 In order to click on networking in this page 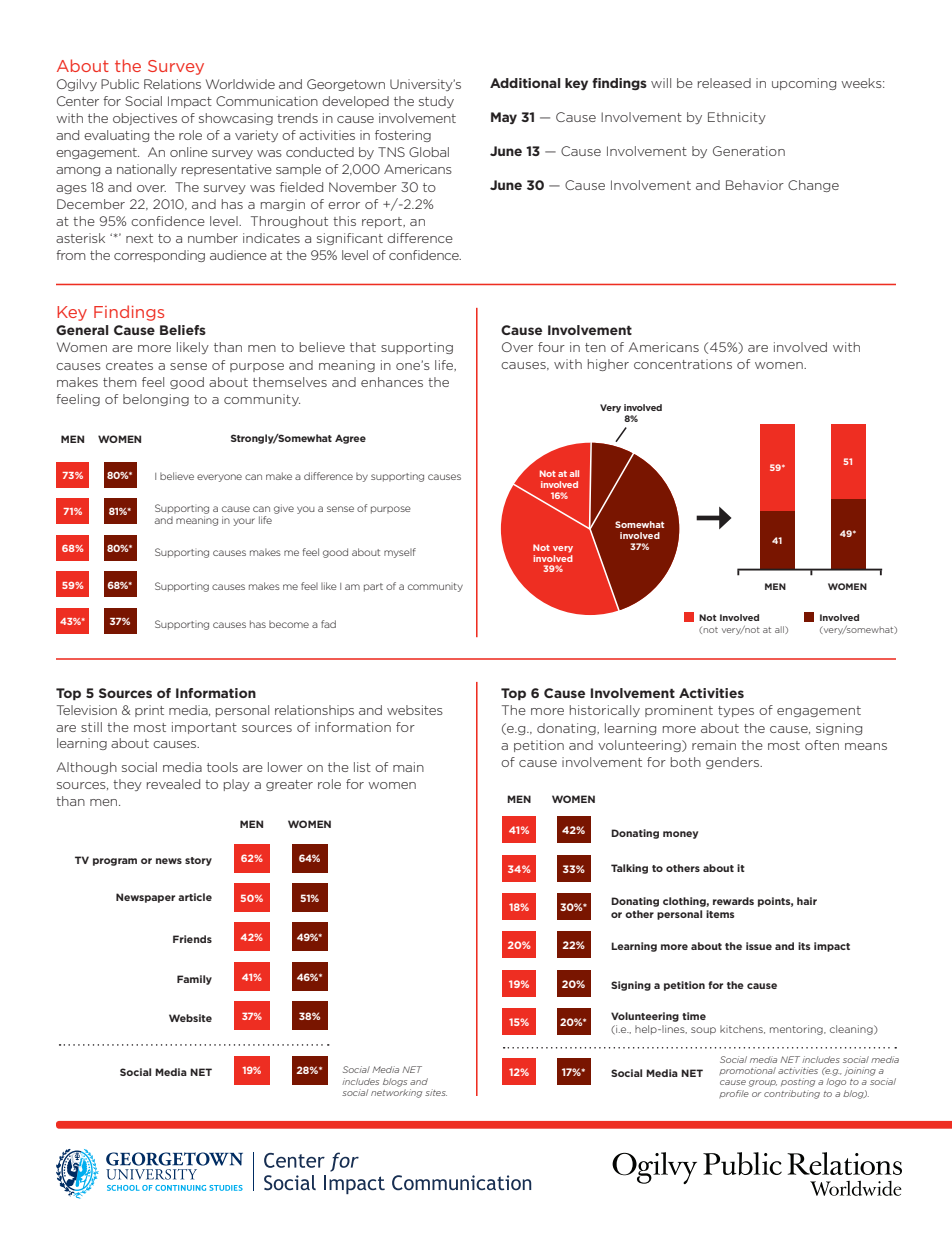, I will do `click(396, 1093)`.
